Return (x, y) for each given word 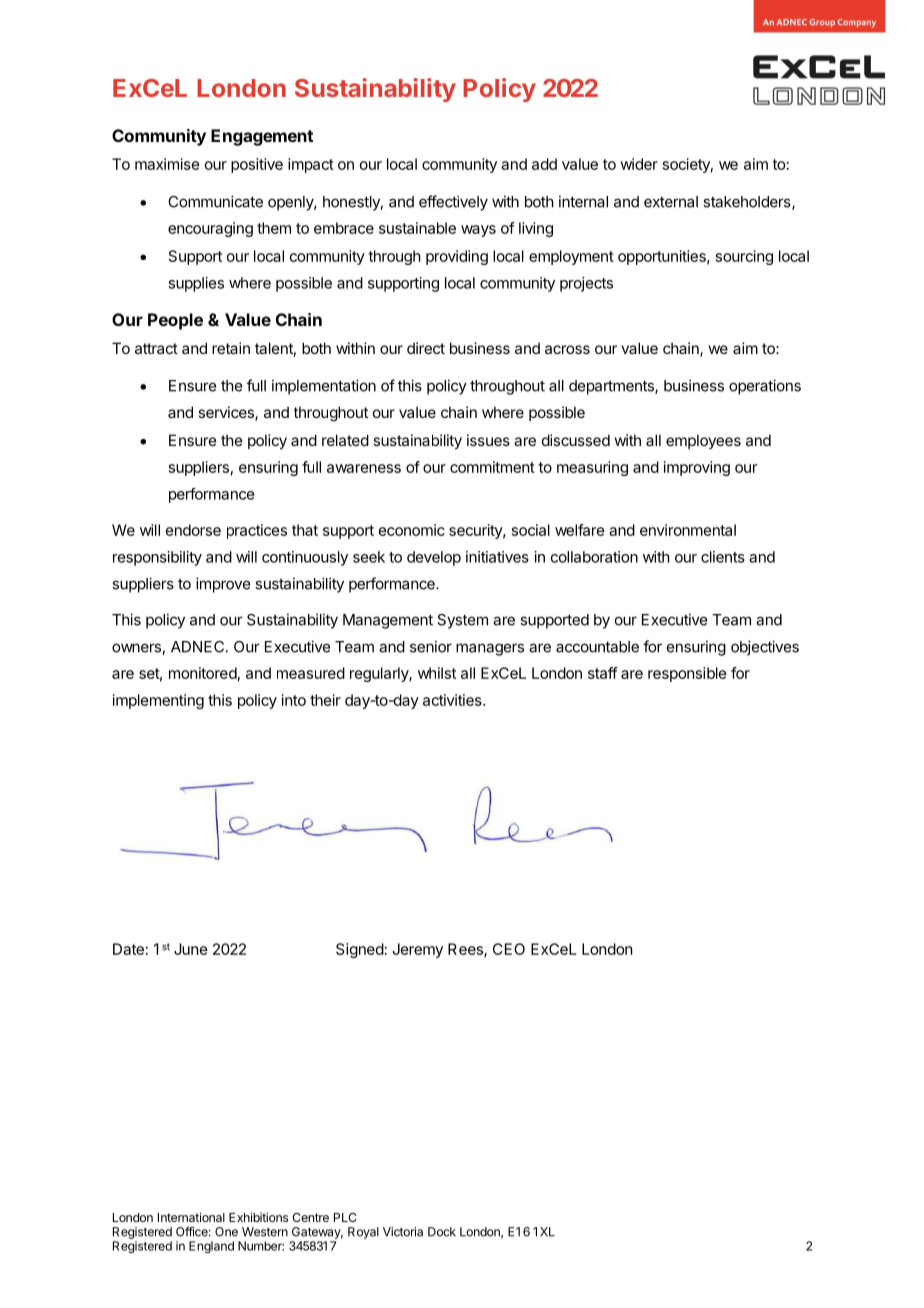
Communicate (215, 201)
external (671, 202)
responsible (687, 674)
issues (488, 440)
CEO (509, 949)
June (191, 949)
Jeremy (417, 950)
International (191, 1217)
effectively (453, 203)
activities (453, 700)
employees (703, 441)
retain (231, 348)
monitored (203, 673)
